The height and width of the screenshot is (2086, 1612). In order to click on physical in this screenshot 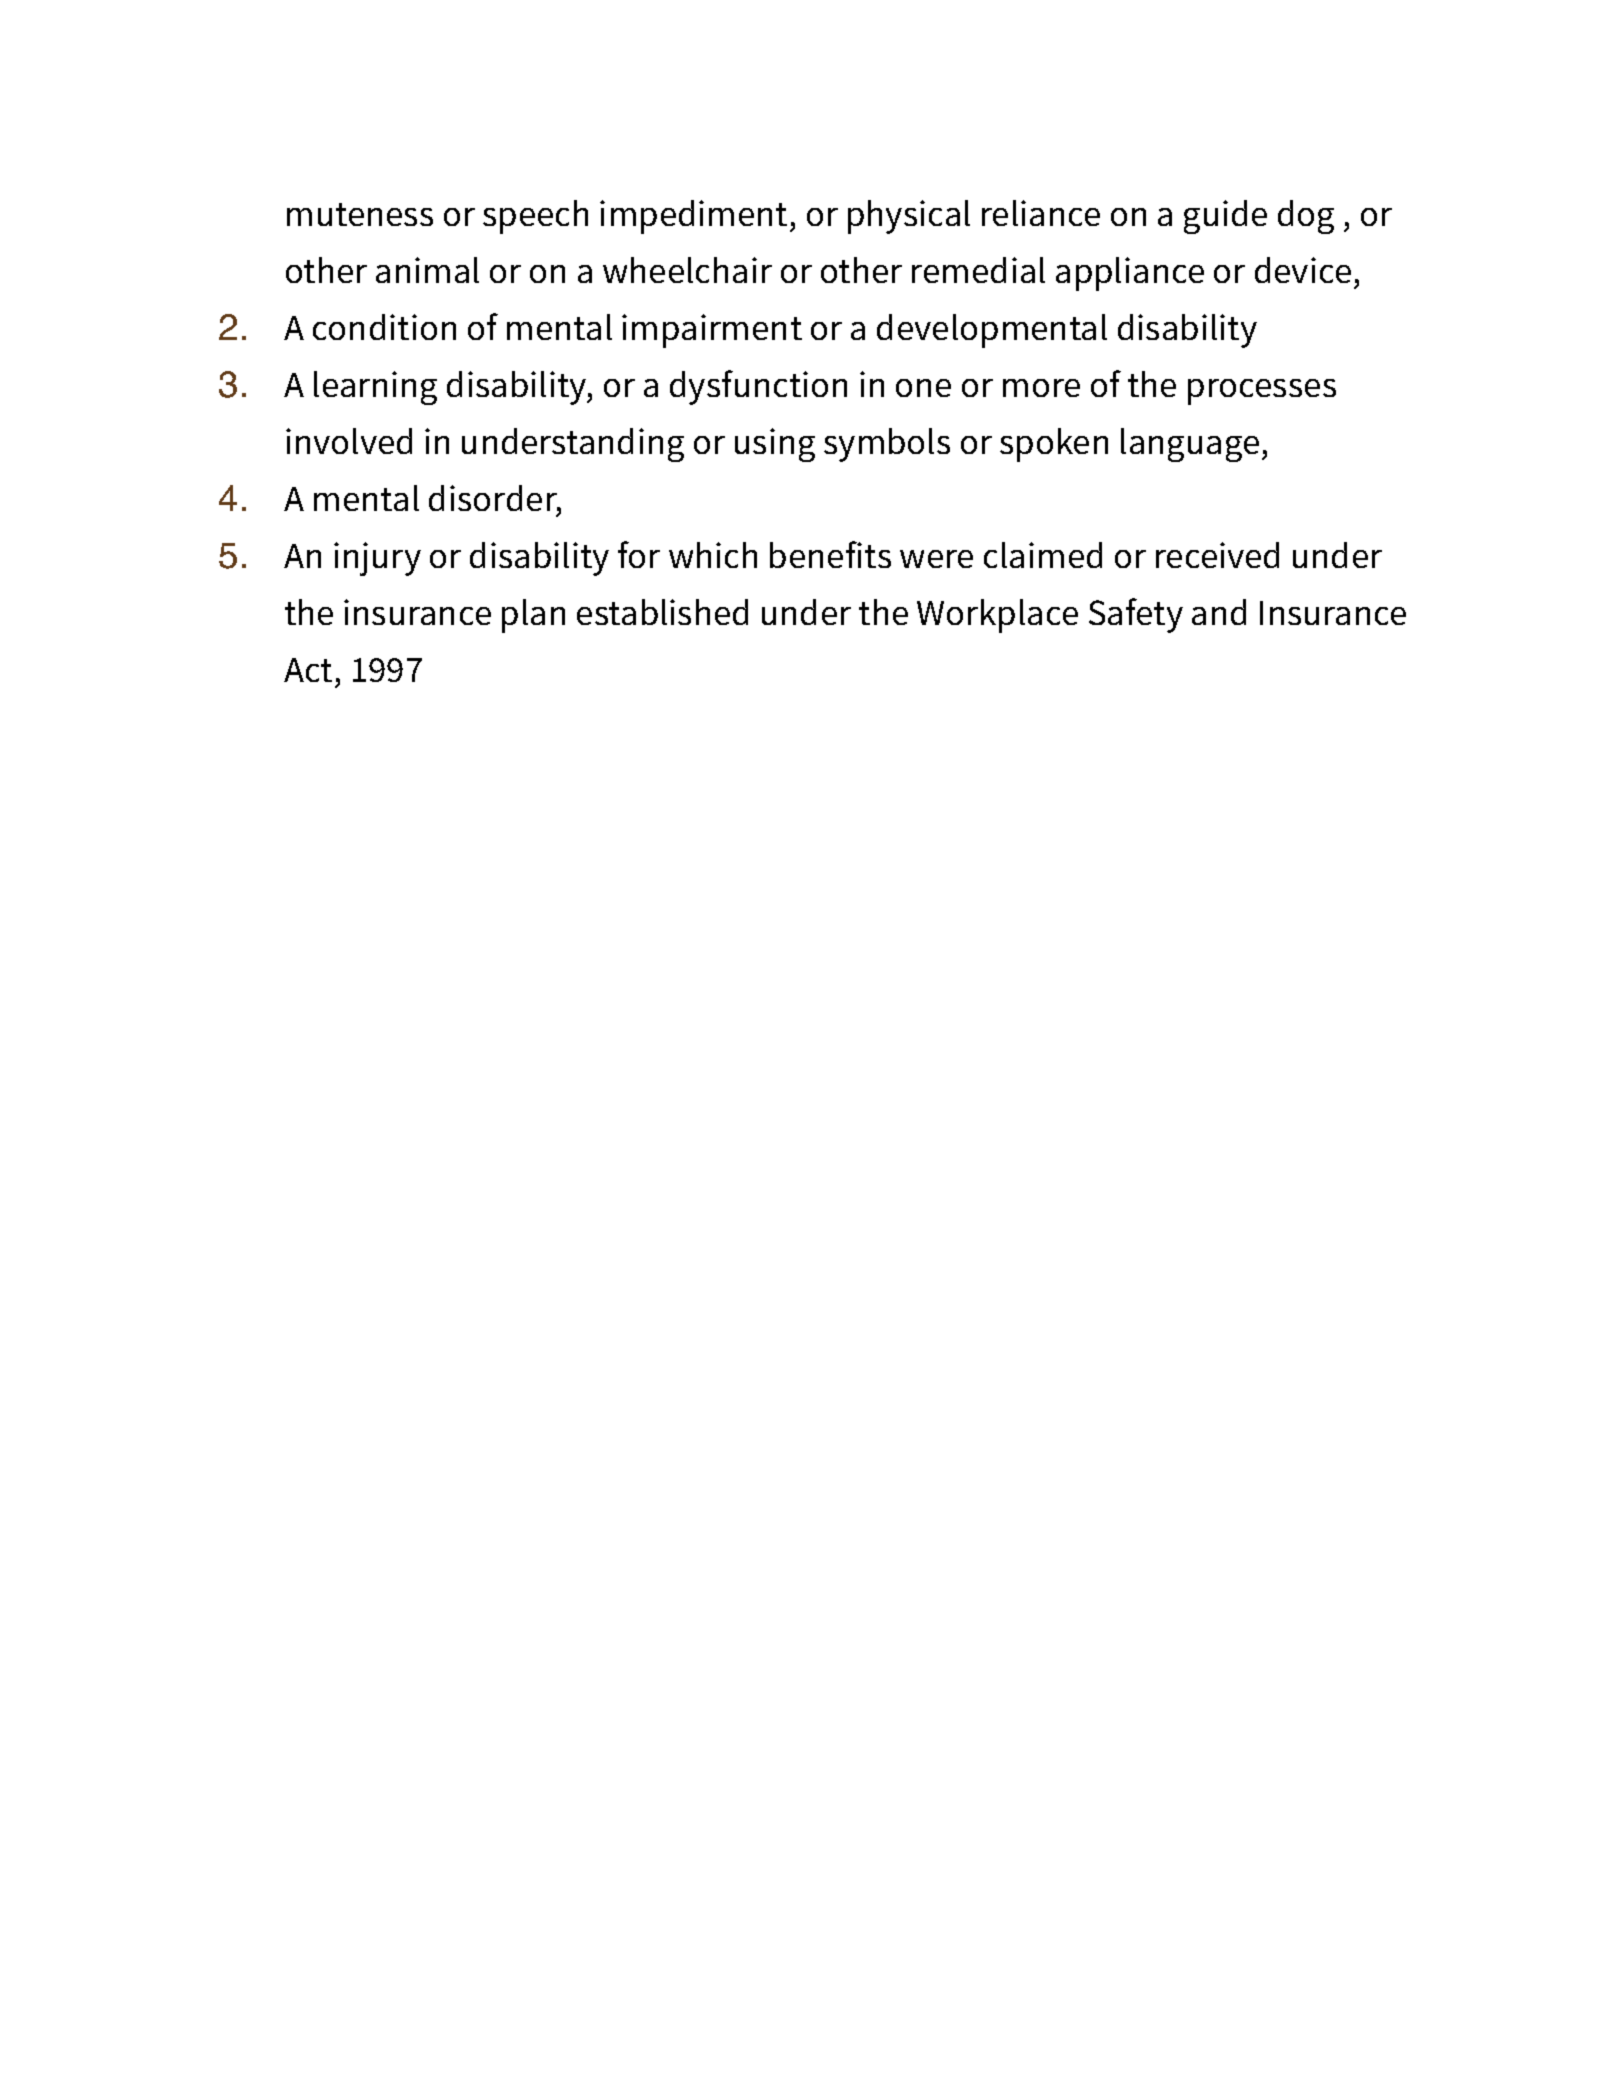, I will do `click(909, 217)`.
